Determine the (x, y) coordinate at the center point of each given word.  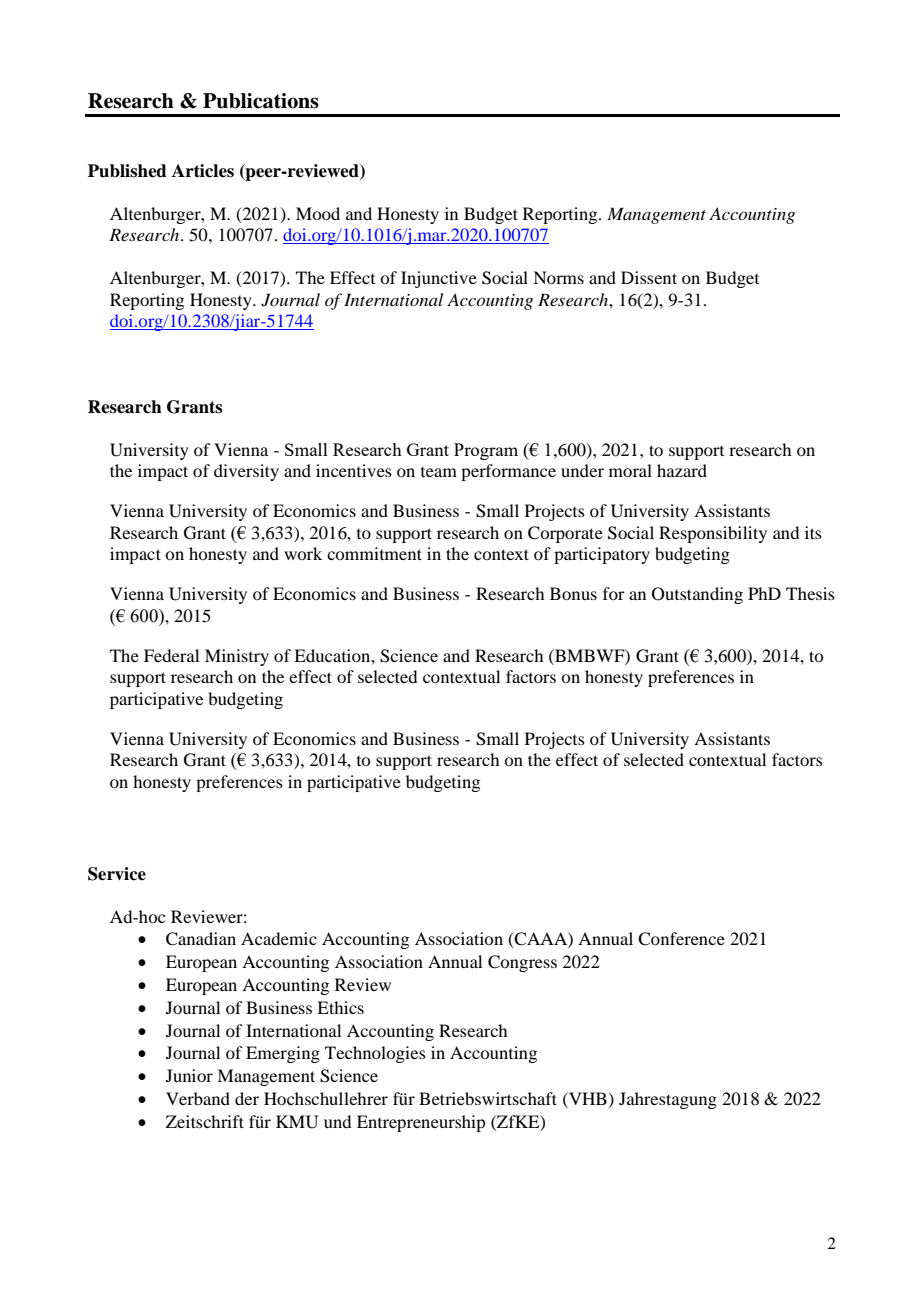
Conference (681, 939)
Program (486, 451)
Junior (189, 1075)
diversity (246, 472)
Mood (318, 213)
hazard (682, 470)
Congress (522, 963)
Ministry (237, 657)
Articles (203, 171)
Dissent (649, 277)
